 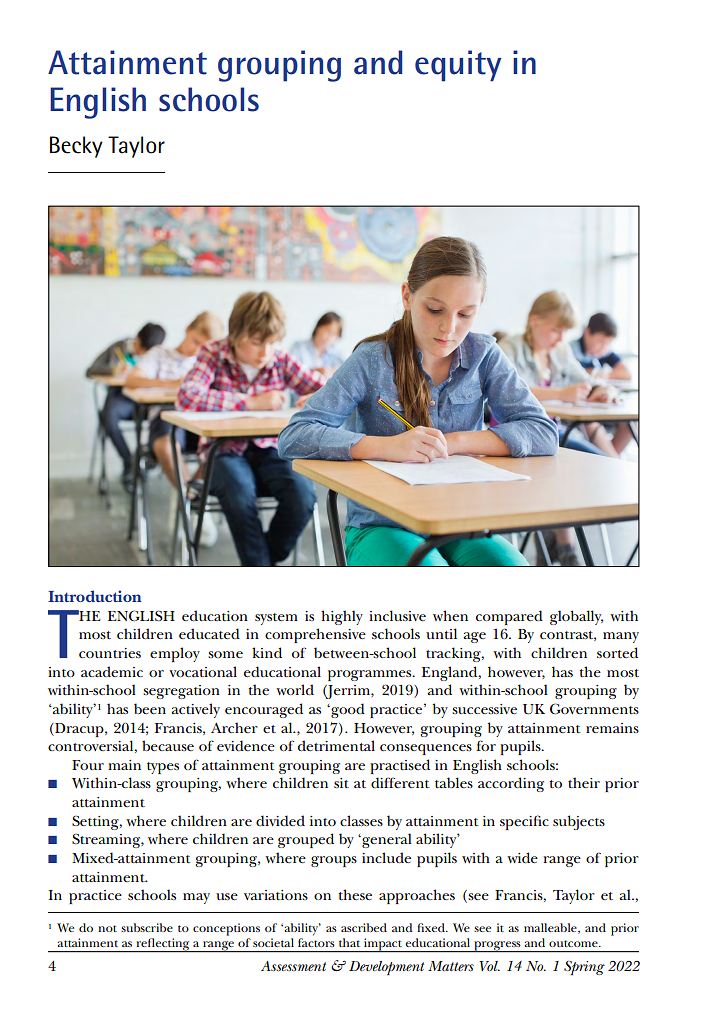 What do you see at coordinates (450, 615) in the screenshot?
I see `when` at bounding box center [450, 615].
